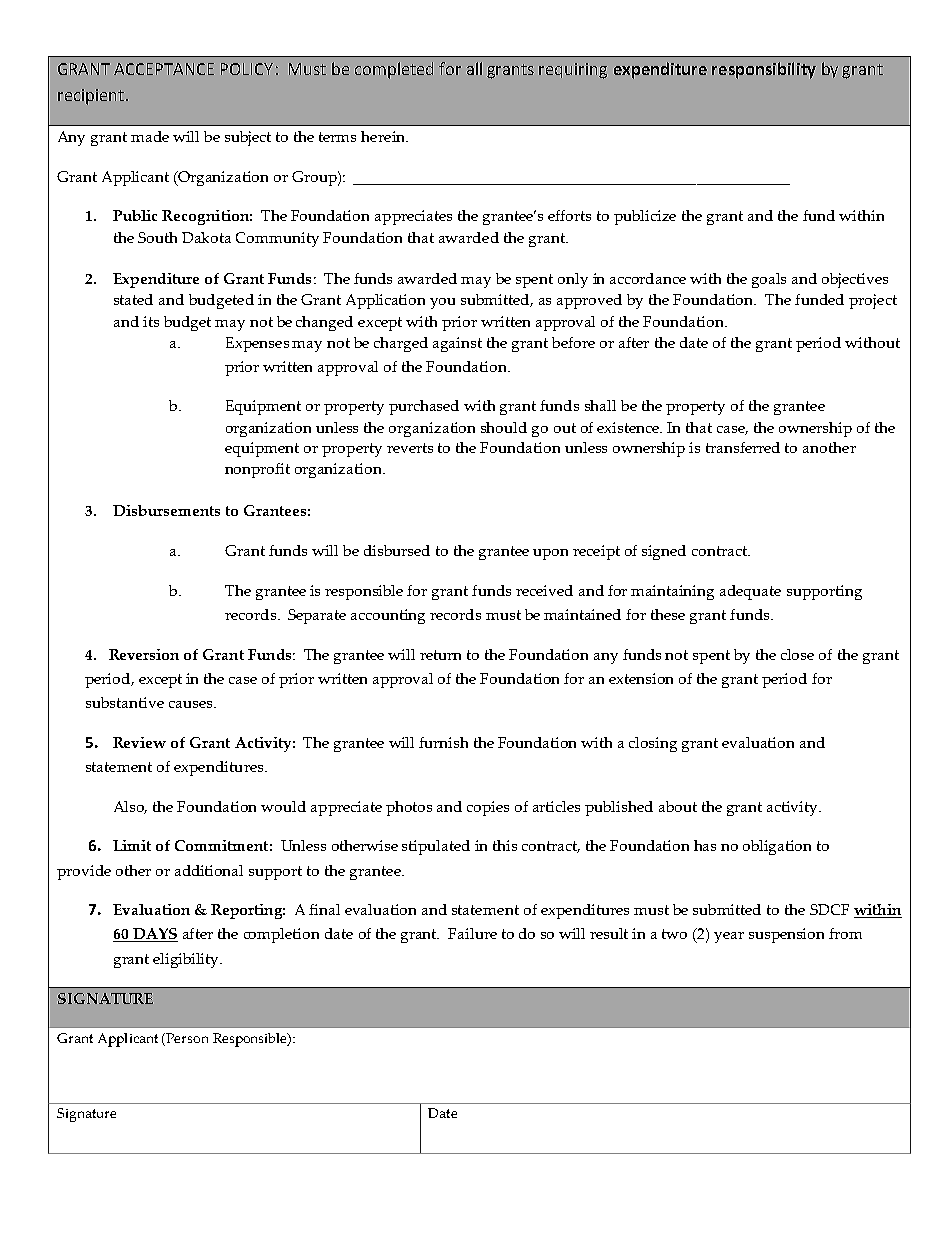  I want to click on upon, so click(550, 554).
